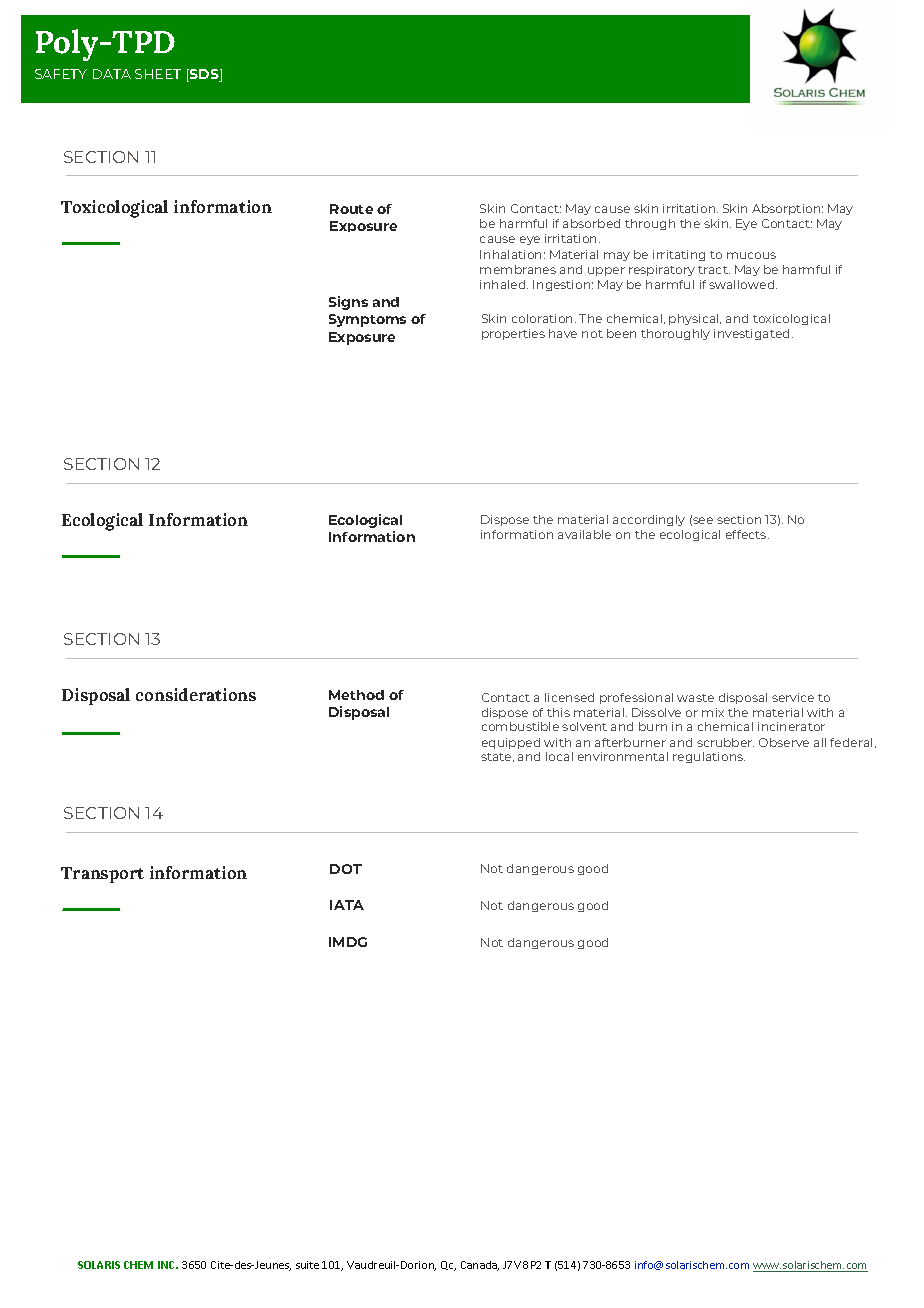 The height and width of the screenshot is (1308, 924). I want to click on through, so click(650, 224).
